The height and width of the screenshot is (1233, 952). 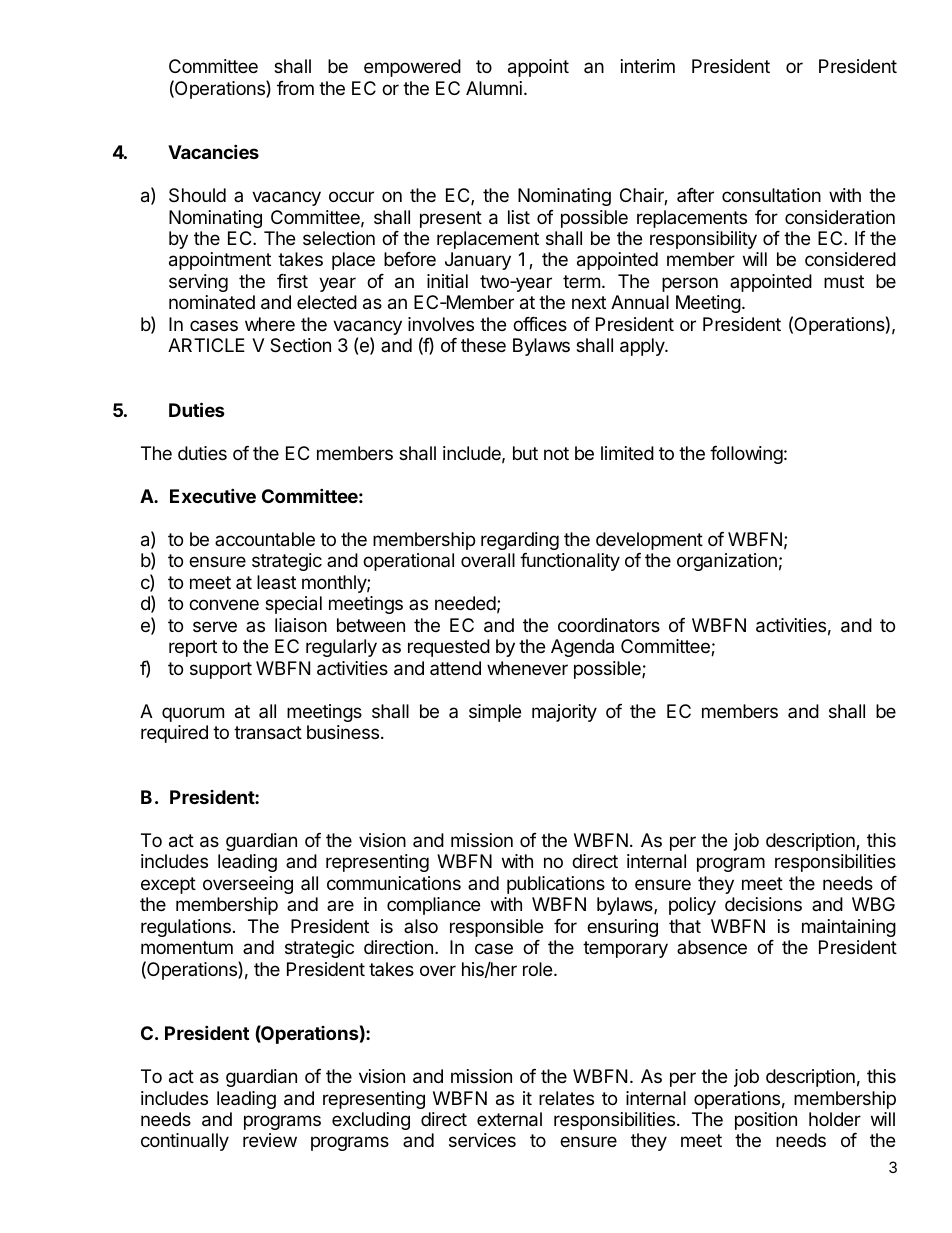 I want to click on following, so click(x=746, y=455).
